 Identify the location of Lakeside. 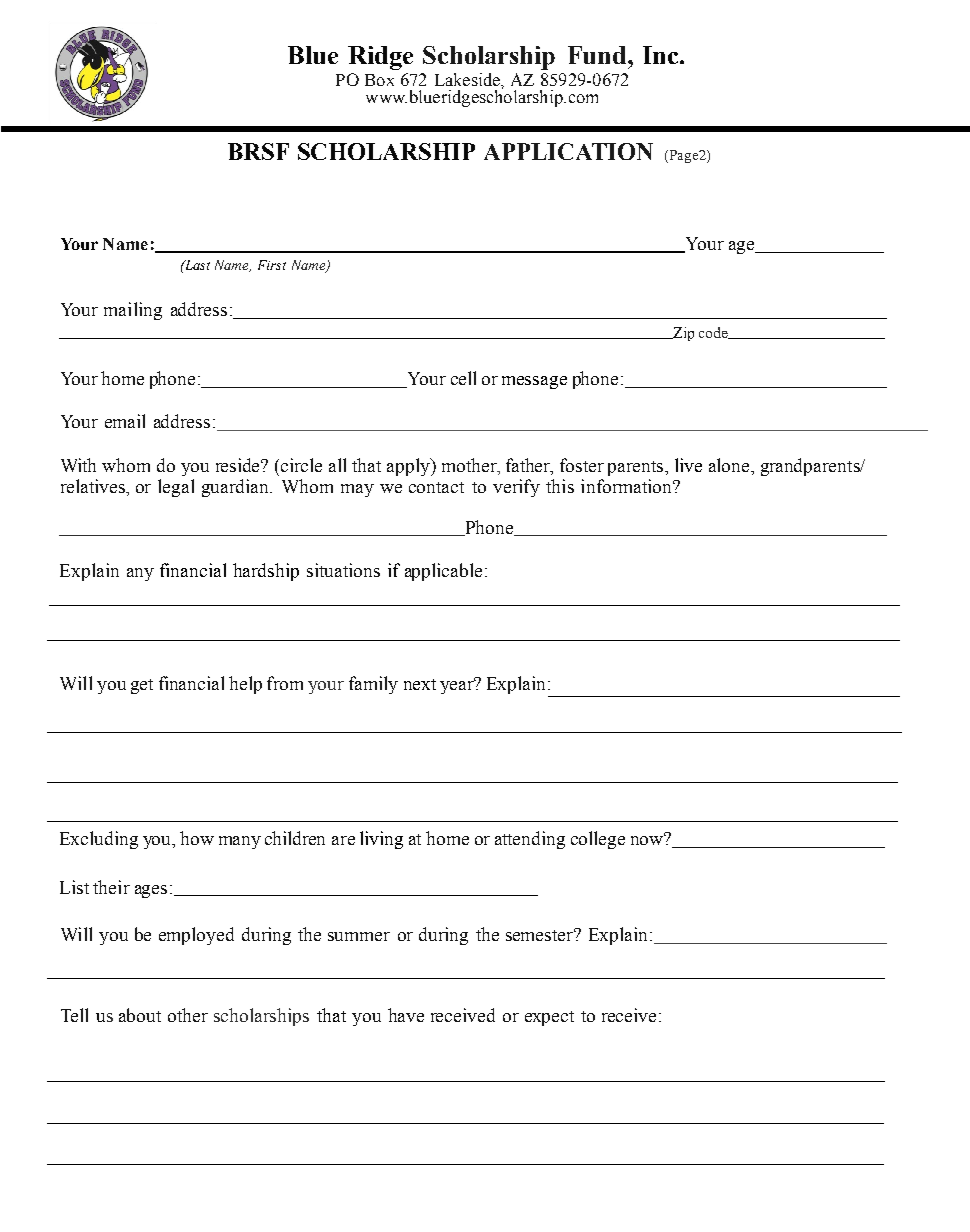
(468, 79).
